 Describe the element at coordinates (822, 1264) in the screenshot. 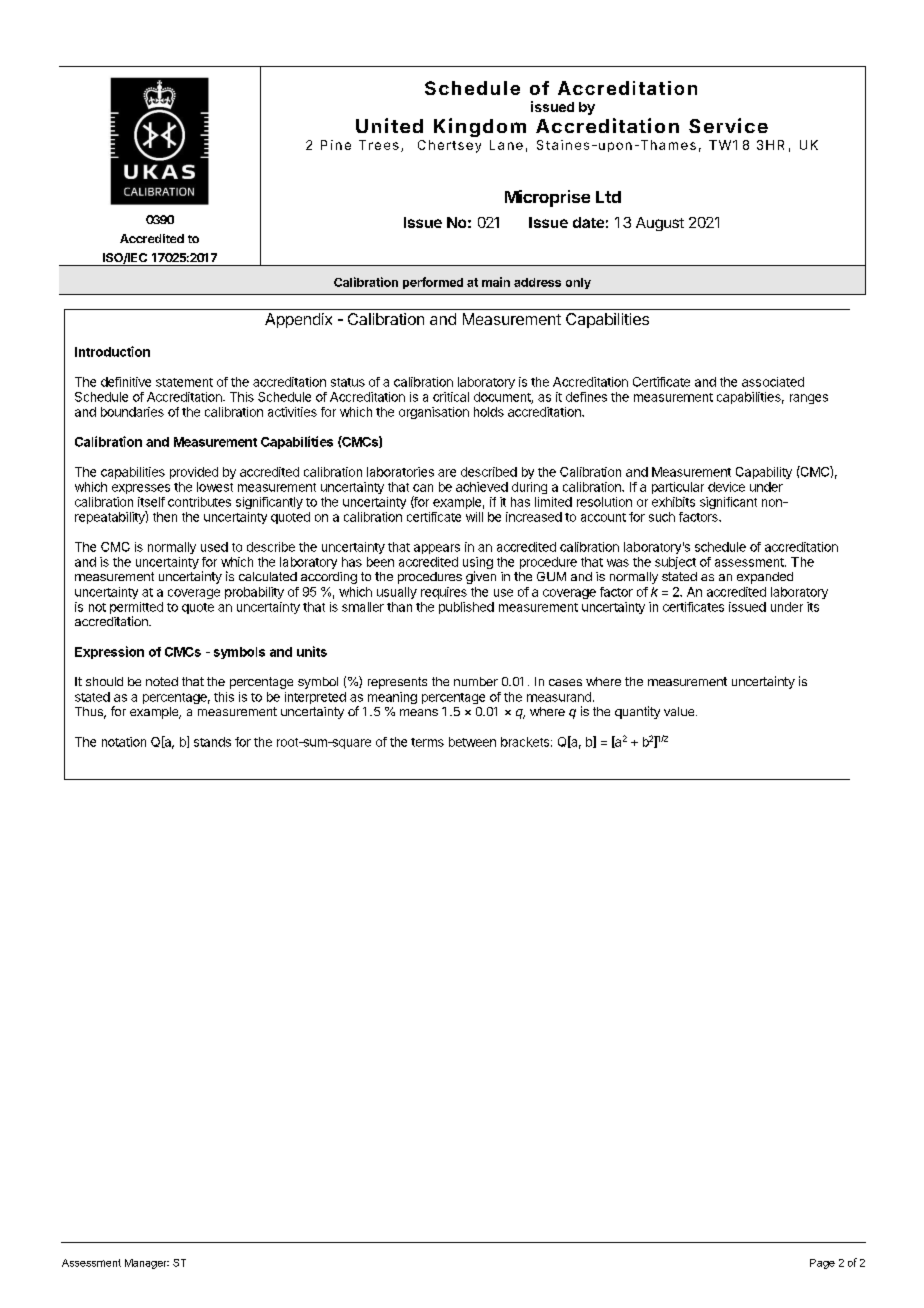

I see `Page` at that location.
